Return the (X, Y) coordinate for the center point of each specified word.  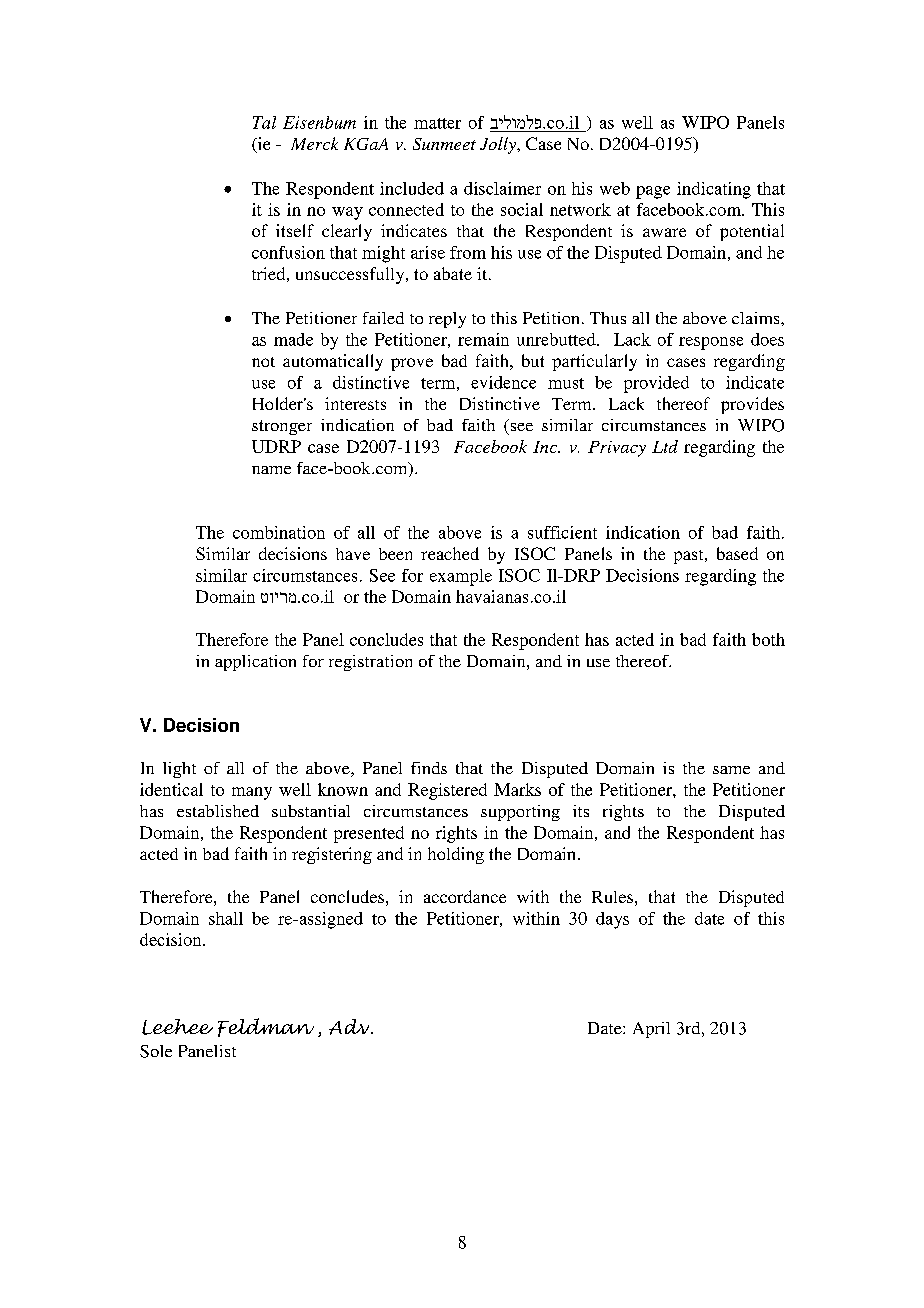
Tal (264, 122)
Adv (350, 1027)
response (711, 343)
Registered (447, 791)
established (218, 811)
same (731, 770)
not (263, 362)
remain (483, 339)
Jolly (499, 145)
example (461, 577)
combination (279, 532)
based (737, 553)
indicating (714, 190)
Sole (156, 1051)
